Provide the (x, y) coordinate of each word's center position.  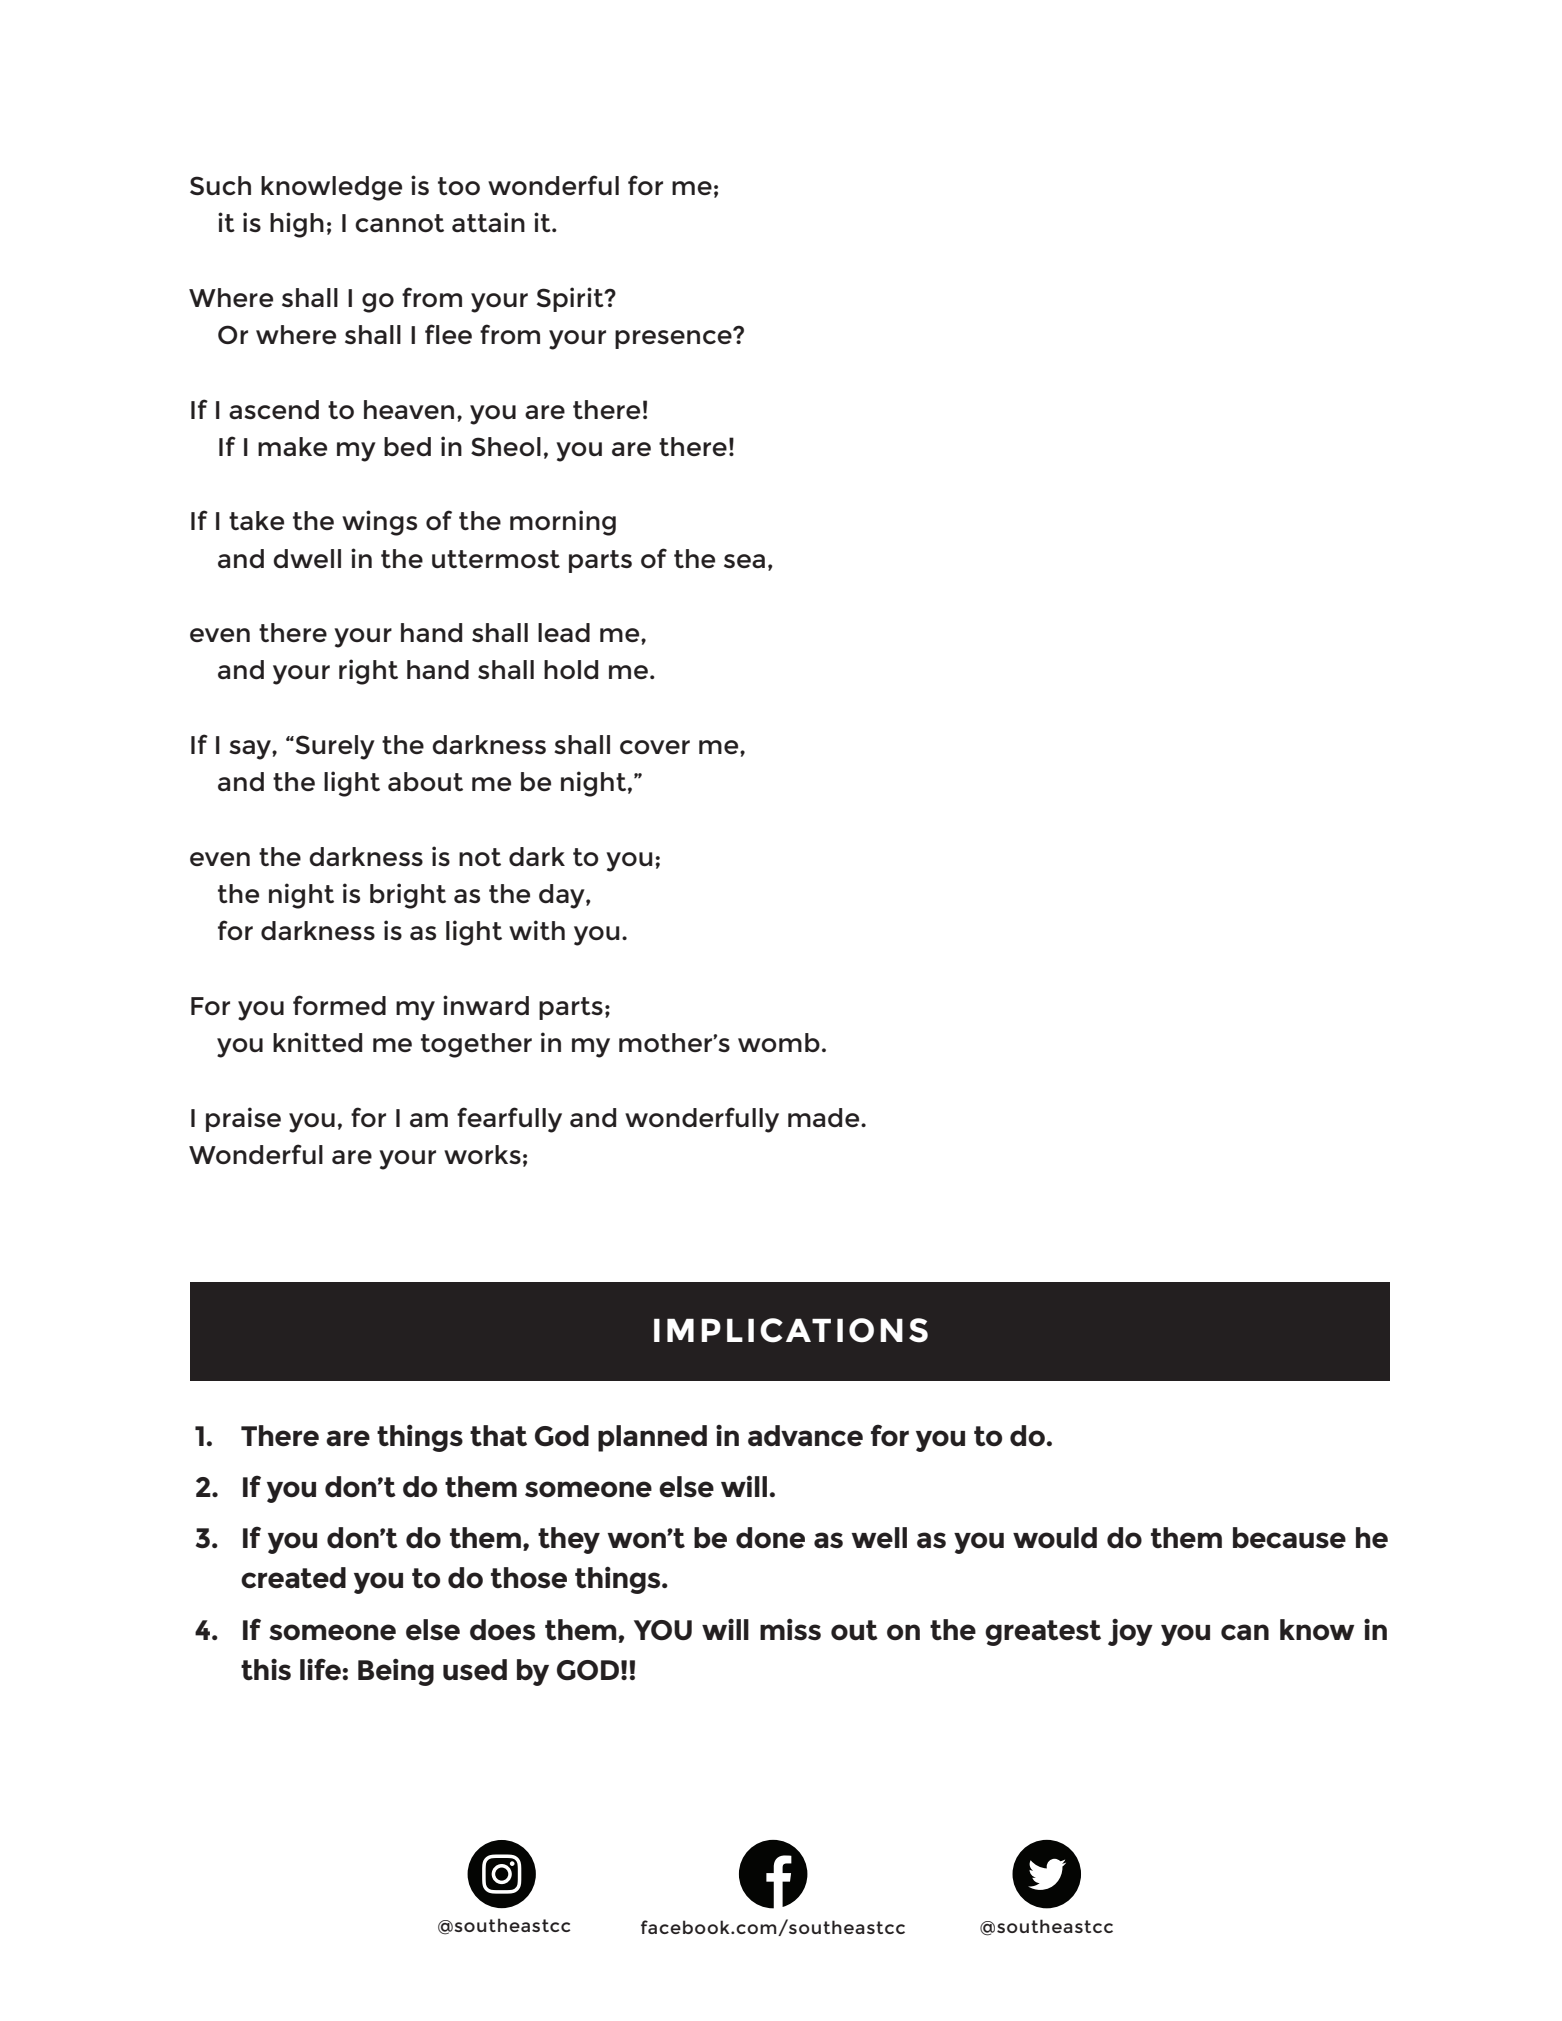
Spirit (571, 299)
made (825, 1117)
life (321, 1669)
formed (339, 1005)
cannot (399, 223)
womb (779, 1042)
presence (674, 338)
